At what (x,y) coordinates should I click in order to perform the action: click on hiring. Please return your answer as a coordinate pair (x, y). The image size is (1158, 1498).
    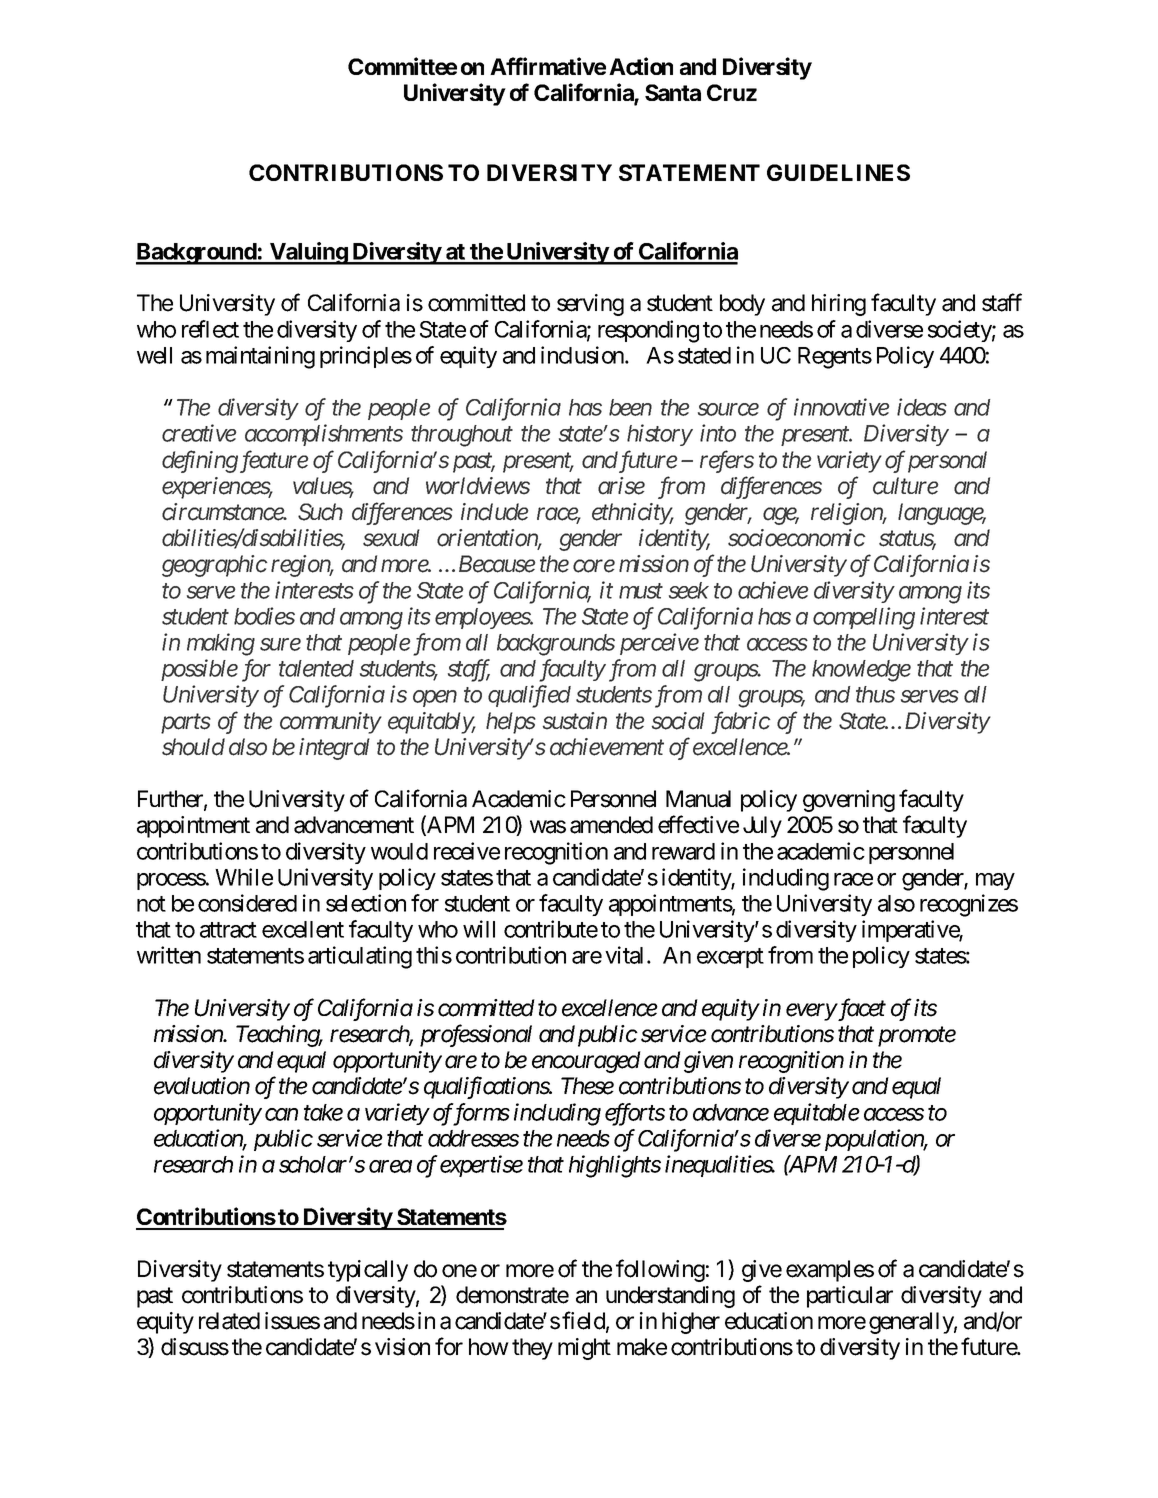
    Looking at the image, I should click on (839, 305).
